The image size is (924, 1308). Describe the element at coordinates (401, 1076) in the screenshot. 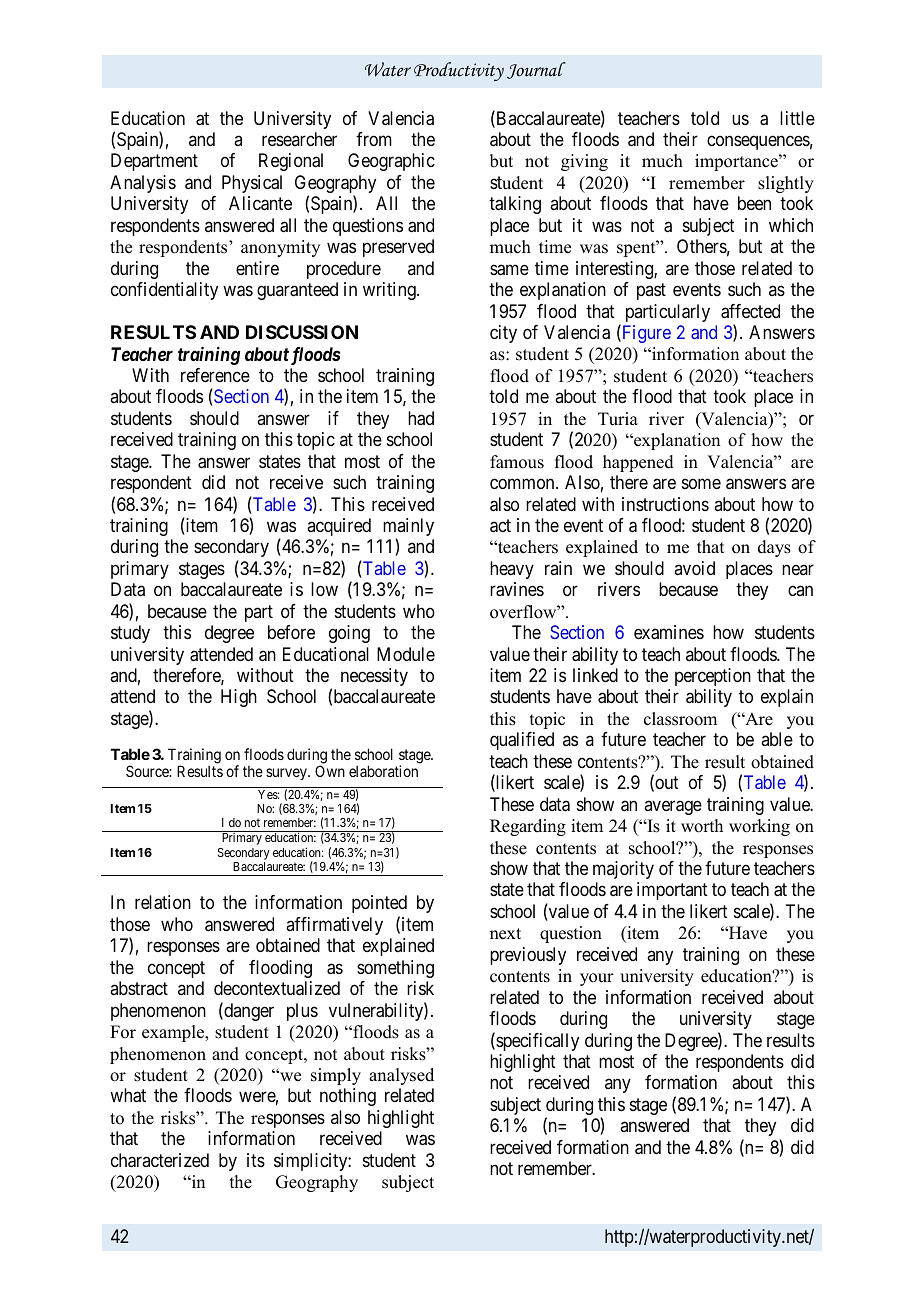

I see `analysed` at that location.
